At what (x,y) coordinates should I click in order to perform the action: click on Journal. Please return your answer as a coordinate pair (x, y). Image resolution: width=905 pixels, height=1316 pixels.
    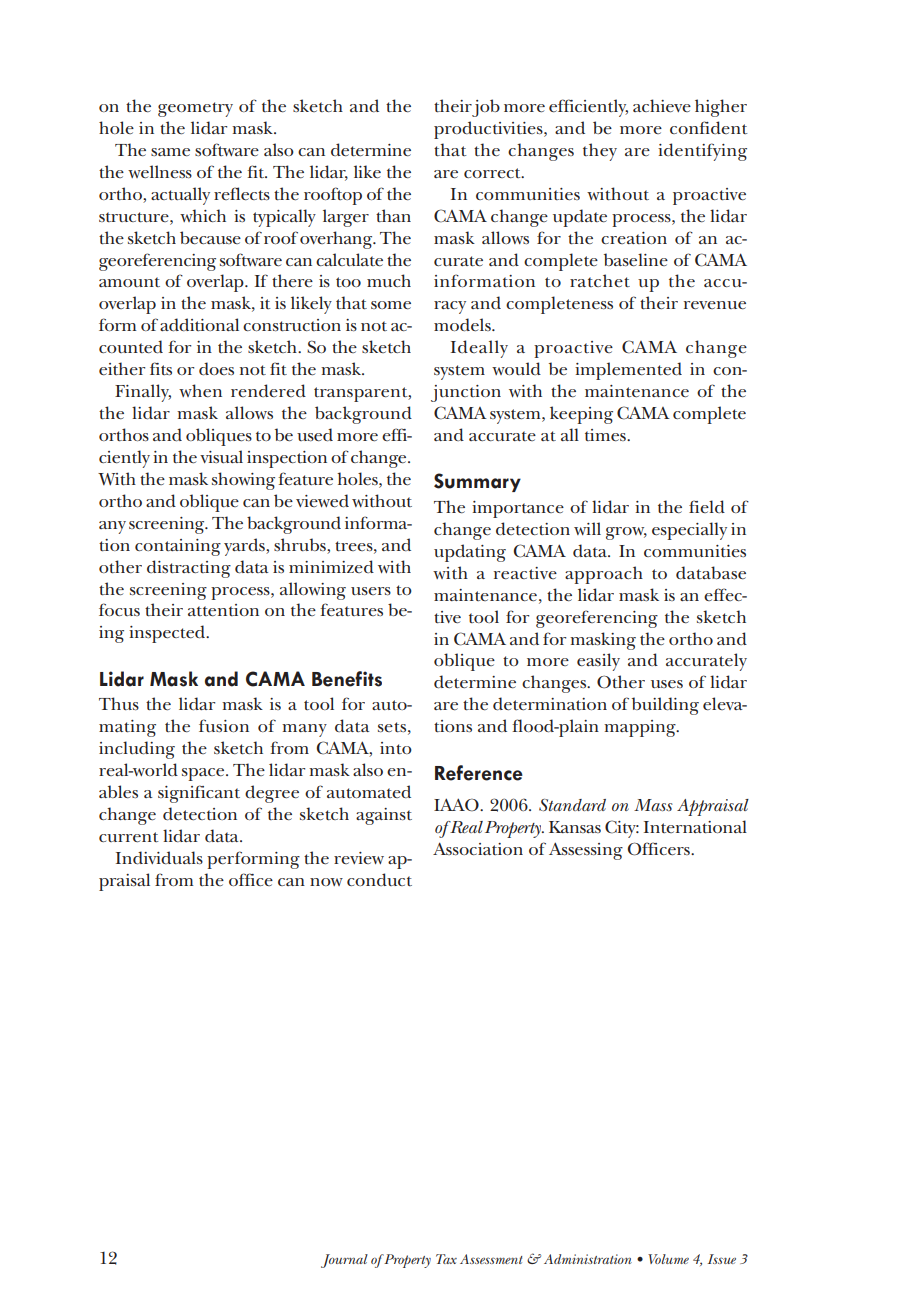
    Looking at the image, I should click on (344, 1261).
